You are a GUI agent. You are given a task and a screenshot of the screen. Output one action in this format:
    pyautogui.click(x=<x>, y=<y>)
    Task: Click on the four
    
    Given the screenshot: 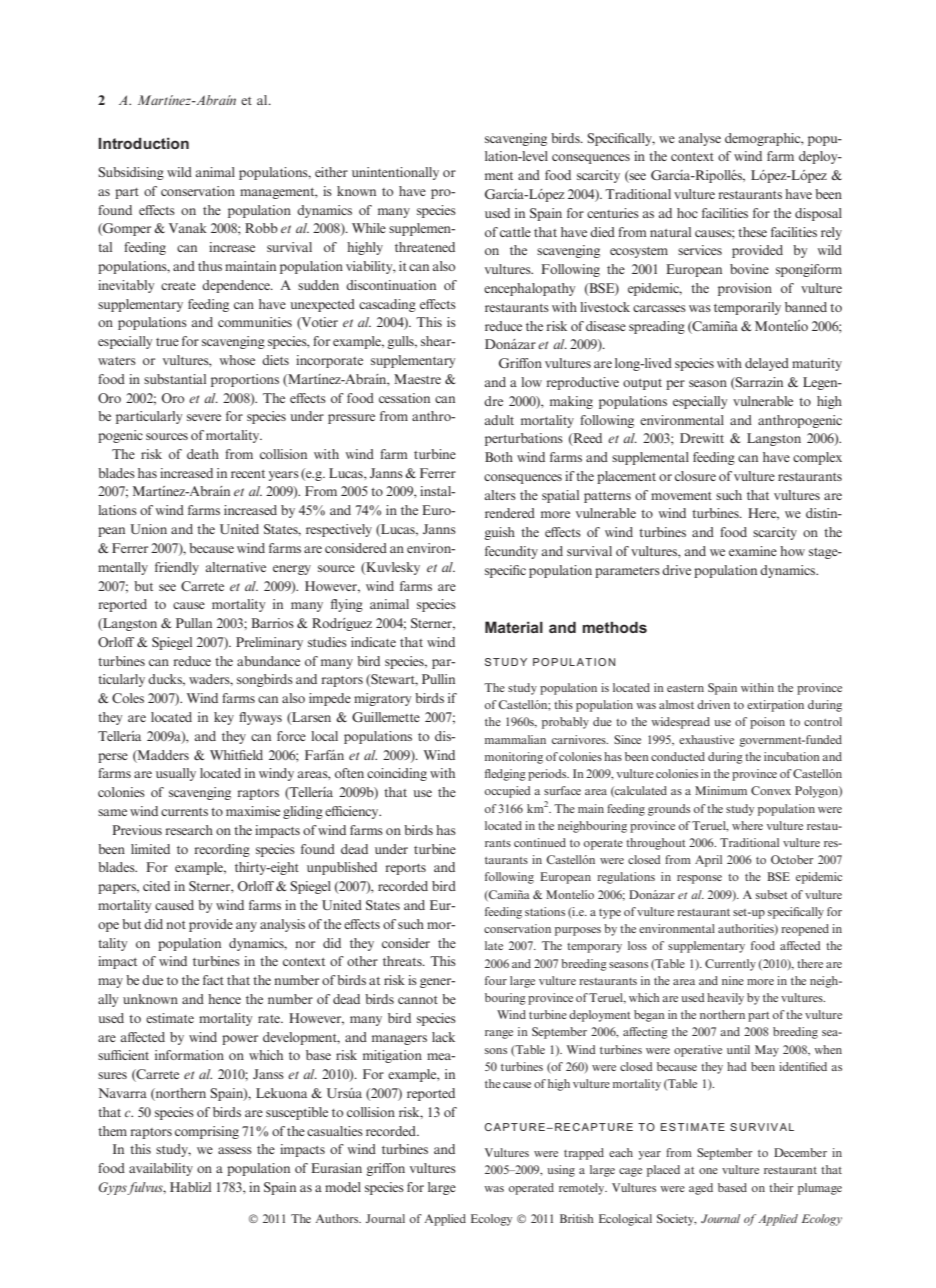 What is the action you would take?
    pyautogui.click(x=496, y=980)
